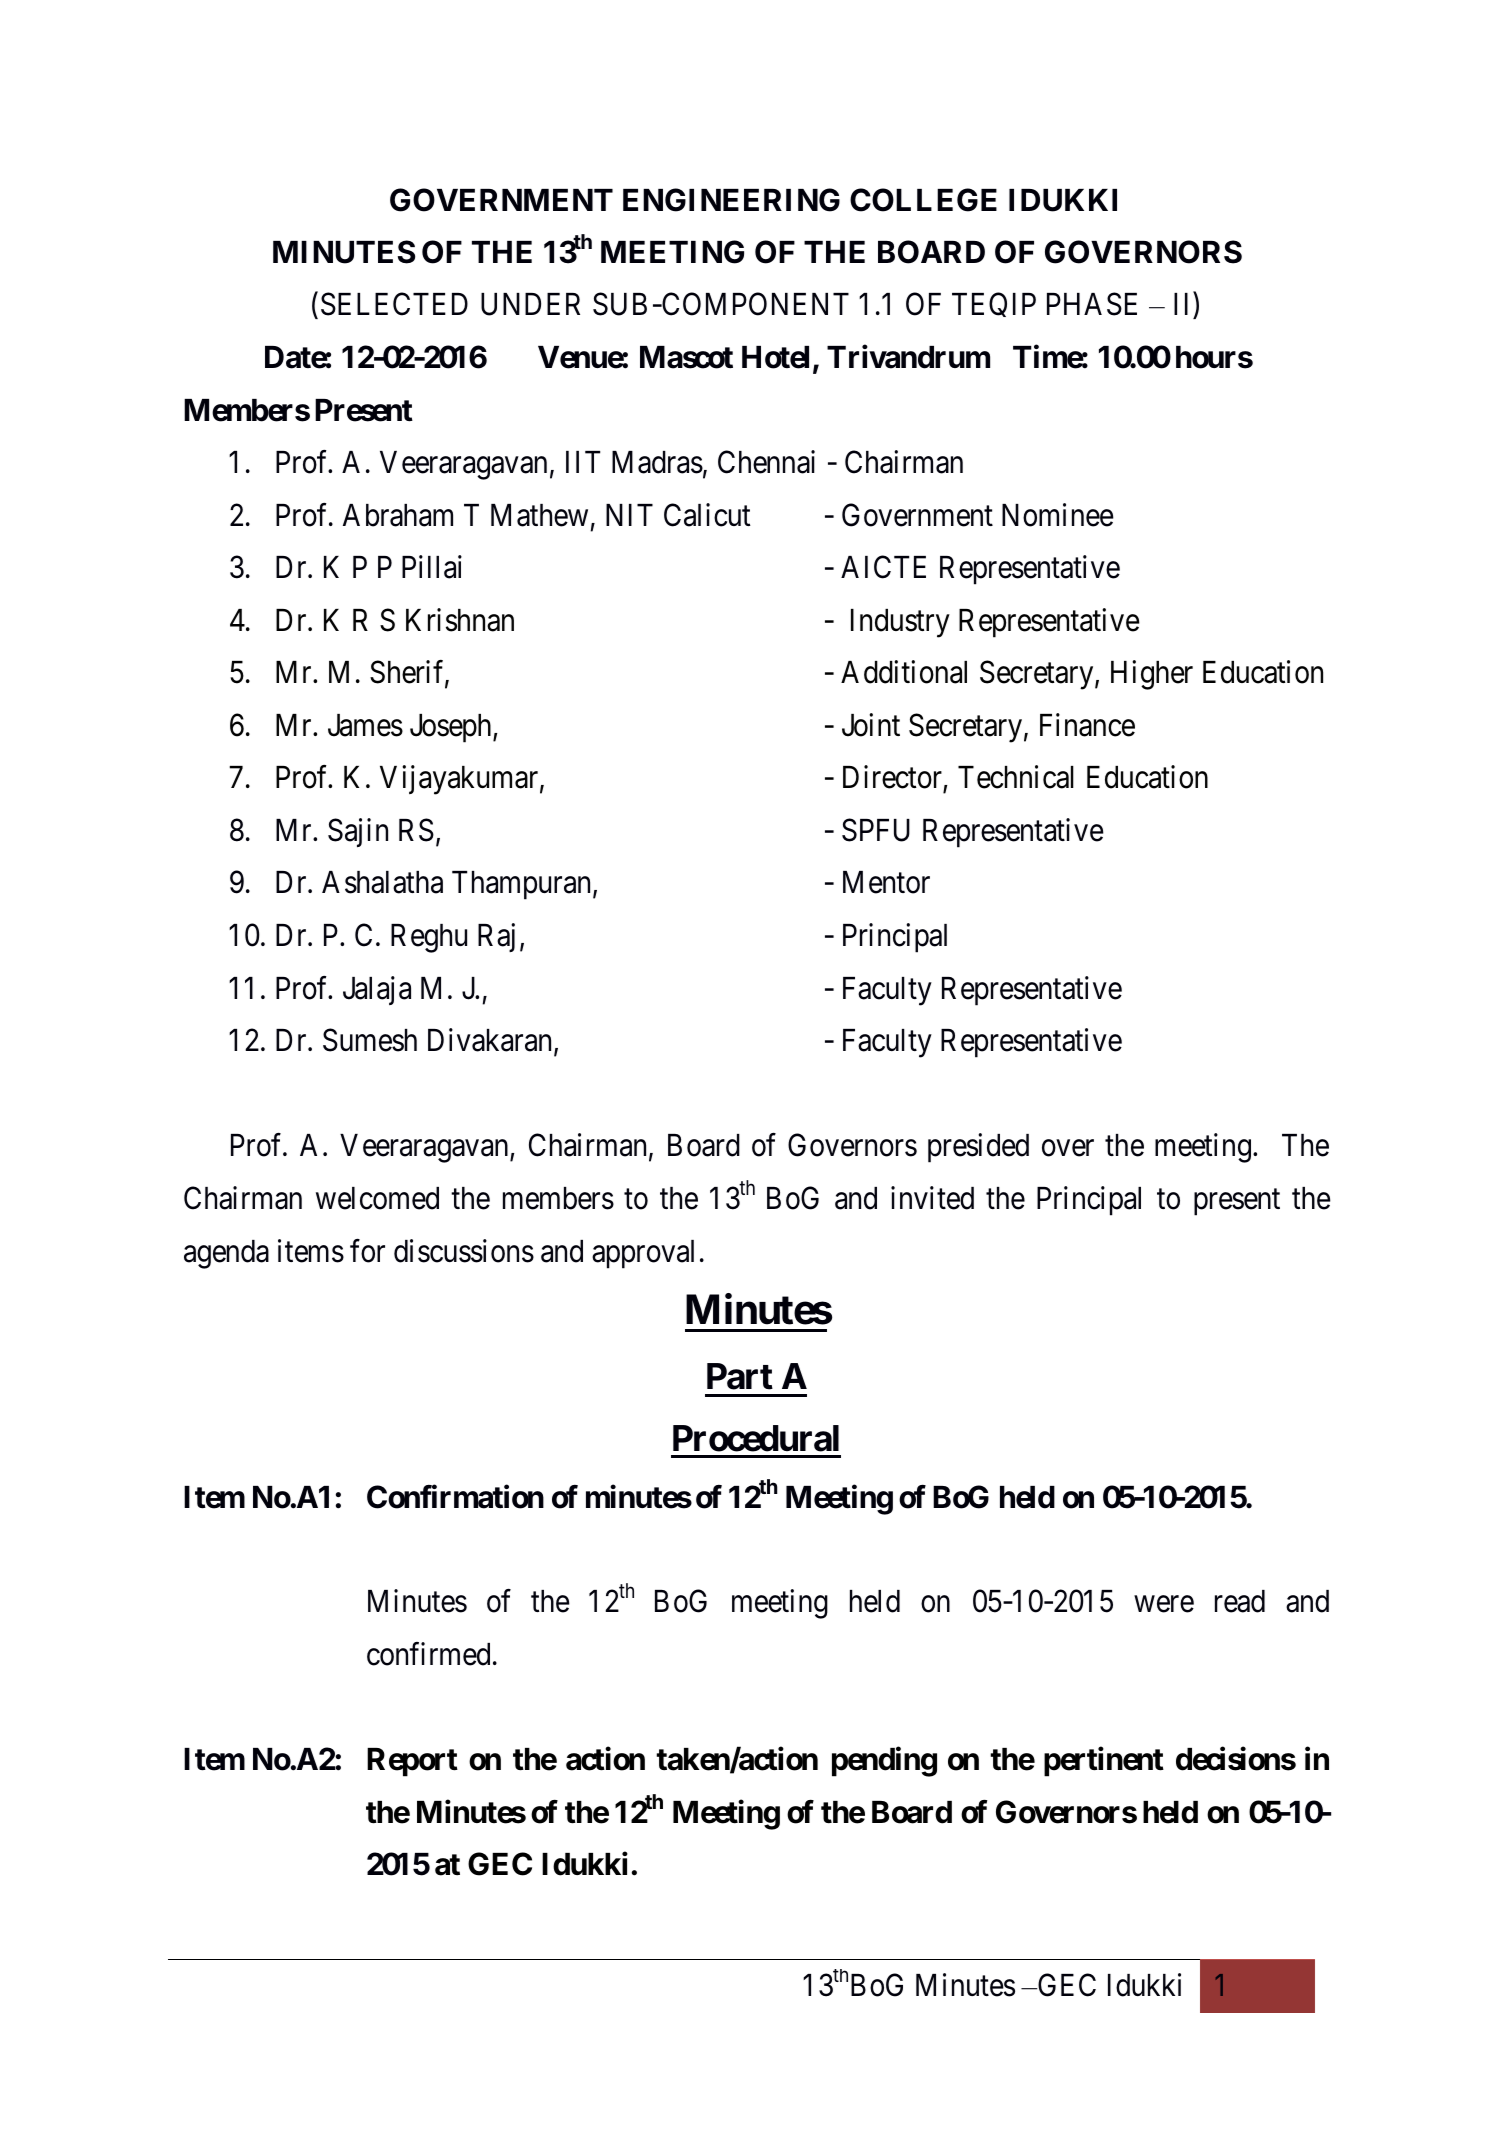 Image resolution: width=1512 pixels, height=2138 pixels. What do you see at coordinates (1092, 304) in the page?
I see `PHASE` at bounding box center [1092, 304].
